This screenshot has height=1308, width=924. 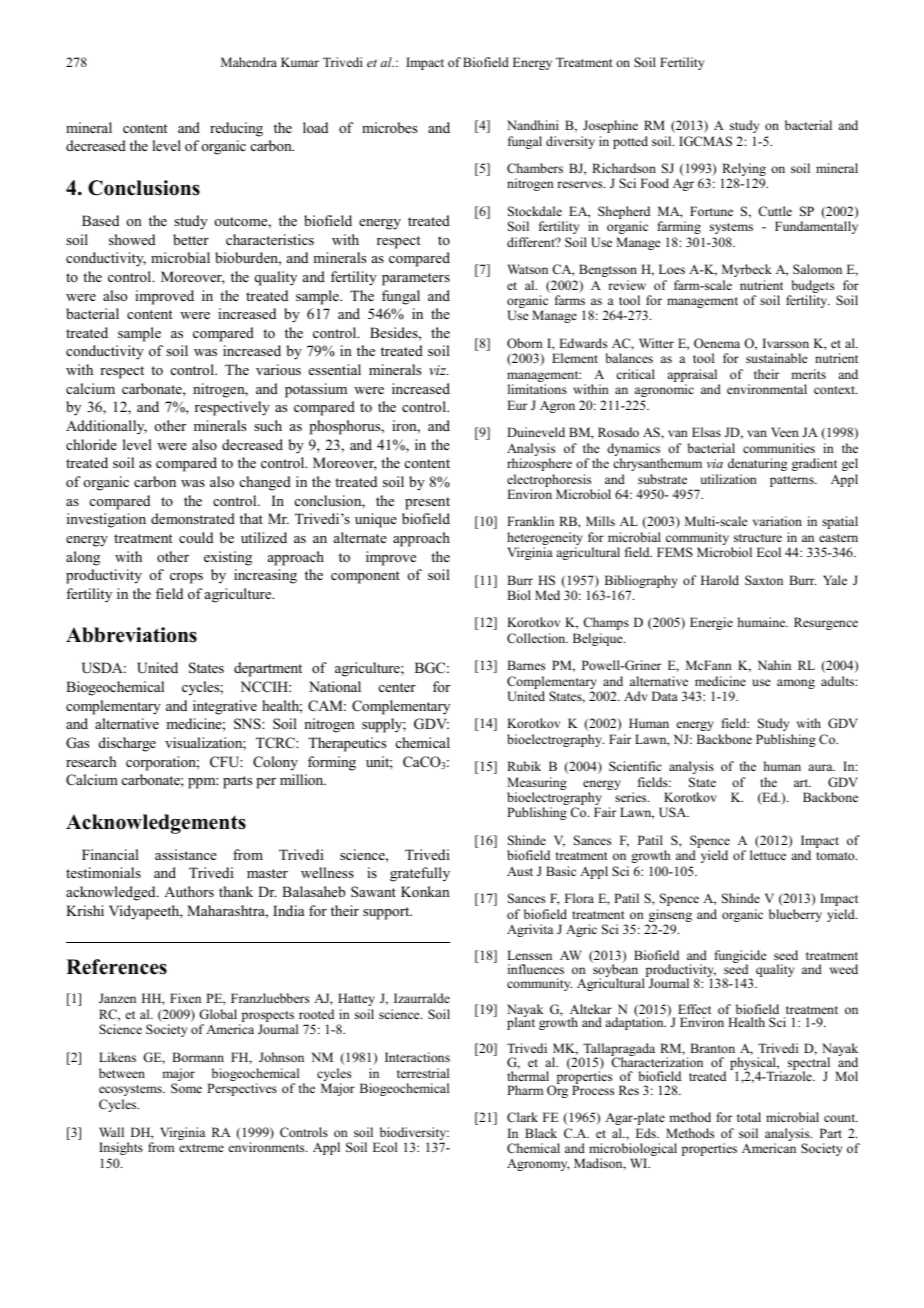 What do you see at coordinates (236, 129) in the screenshot?
I see `reducing` at bounding box center [236, 129].
